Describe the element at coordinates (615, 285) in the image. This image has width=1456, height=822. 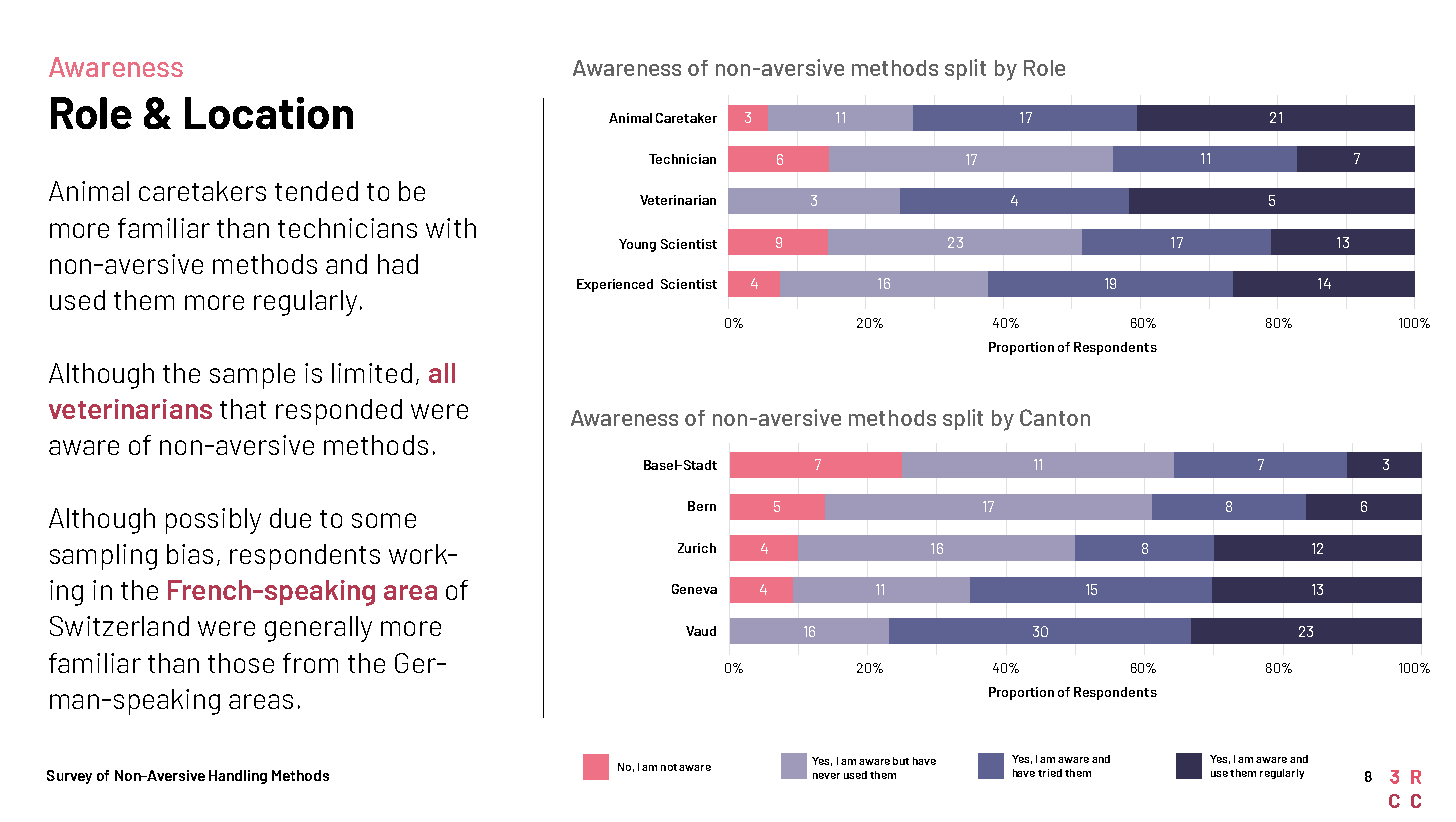
I see `Experienced` at that location.
